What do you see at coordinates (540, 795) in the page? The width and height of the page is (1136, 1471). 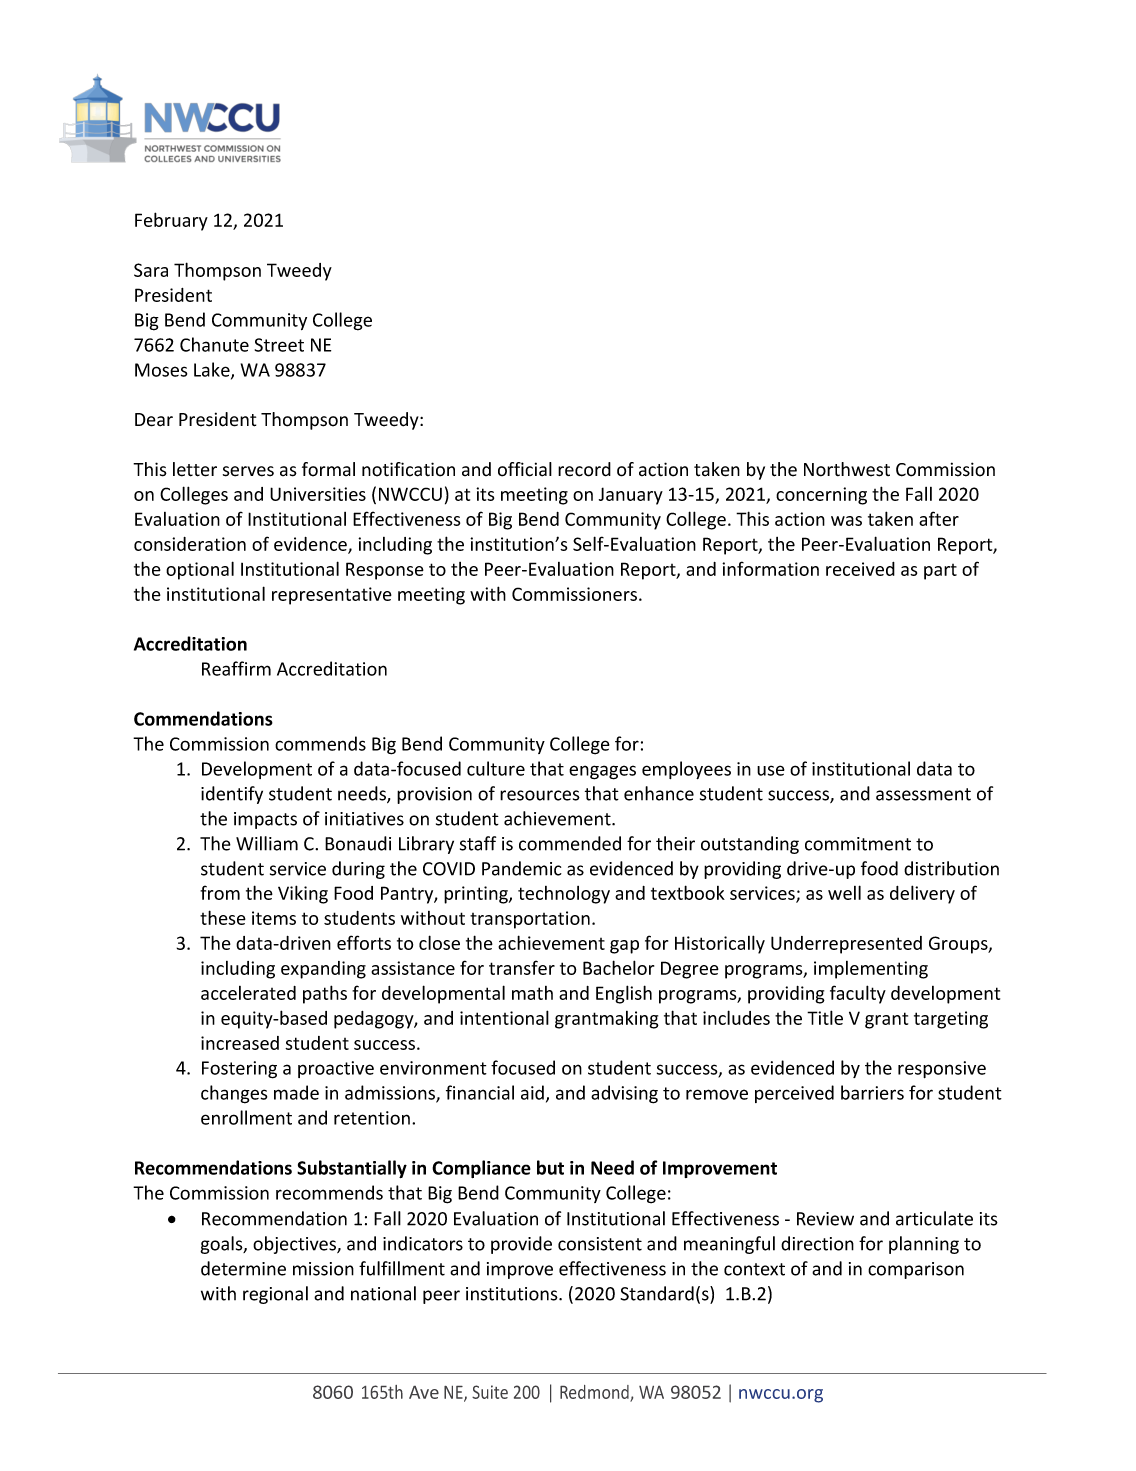 I see `resources` at bounding box center [540, 795].
